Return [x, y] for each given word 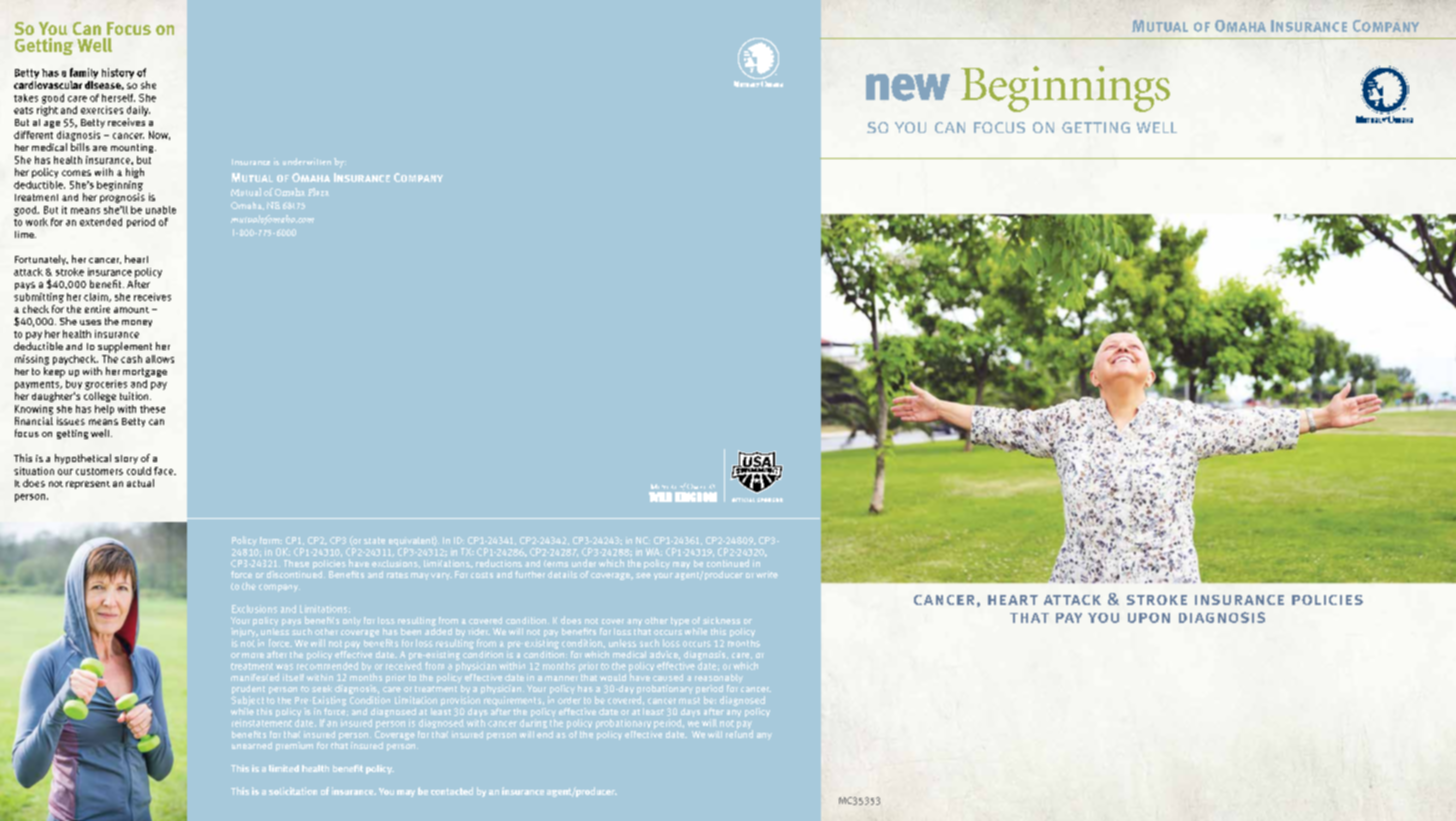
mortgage [145, 372]
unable [161, 210]
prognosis [122, 198]
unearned [252, 745]
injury [244, 632]
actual [140, 483]
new [908, 87]
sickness [721, 620]
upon [1149, 618]
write [767, 574]
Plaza [318, 192]
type [680, 621]
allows [160, 359]
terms [556, 563]
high [135, 173]
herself [118, 98]
